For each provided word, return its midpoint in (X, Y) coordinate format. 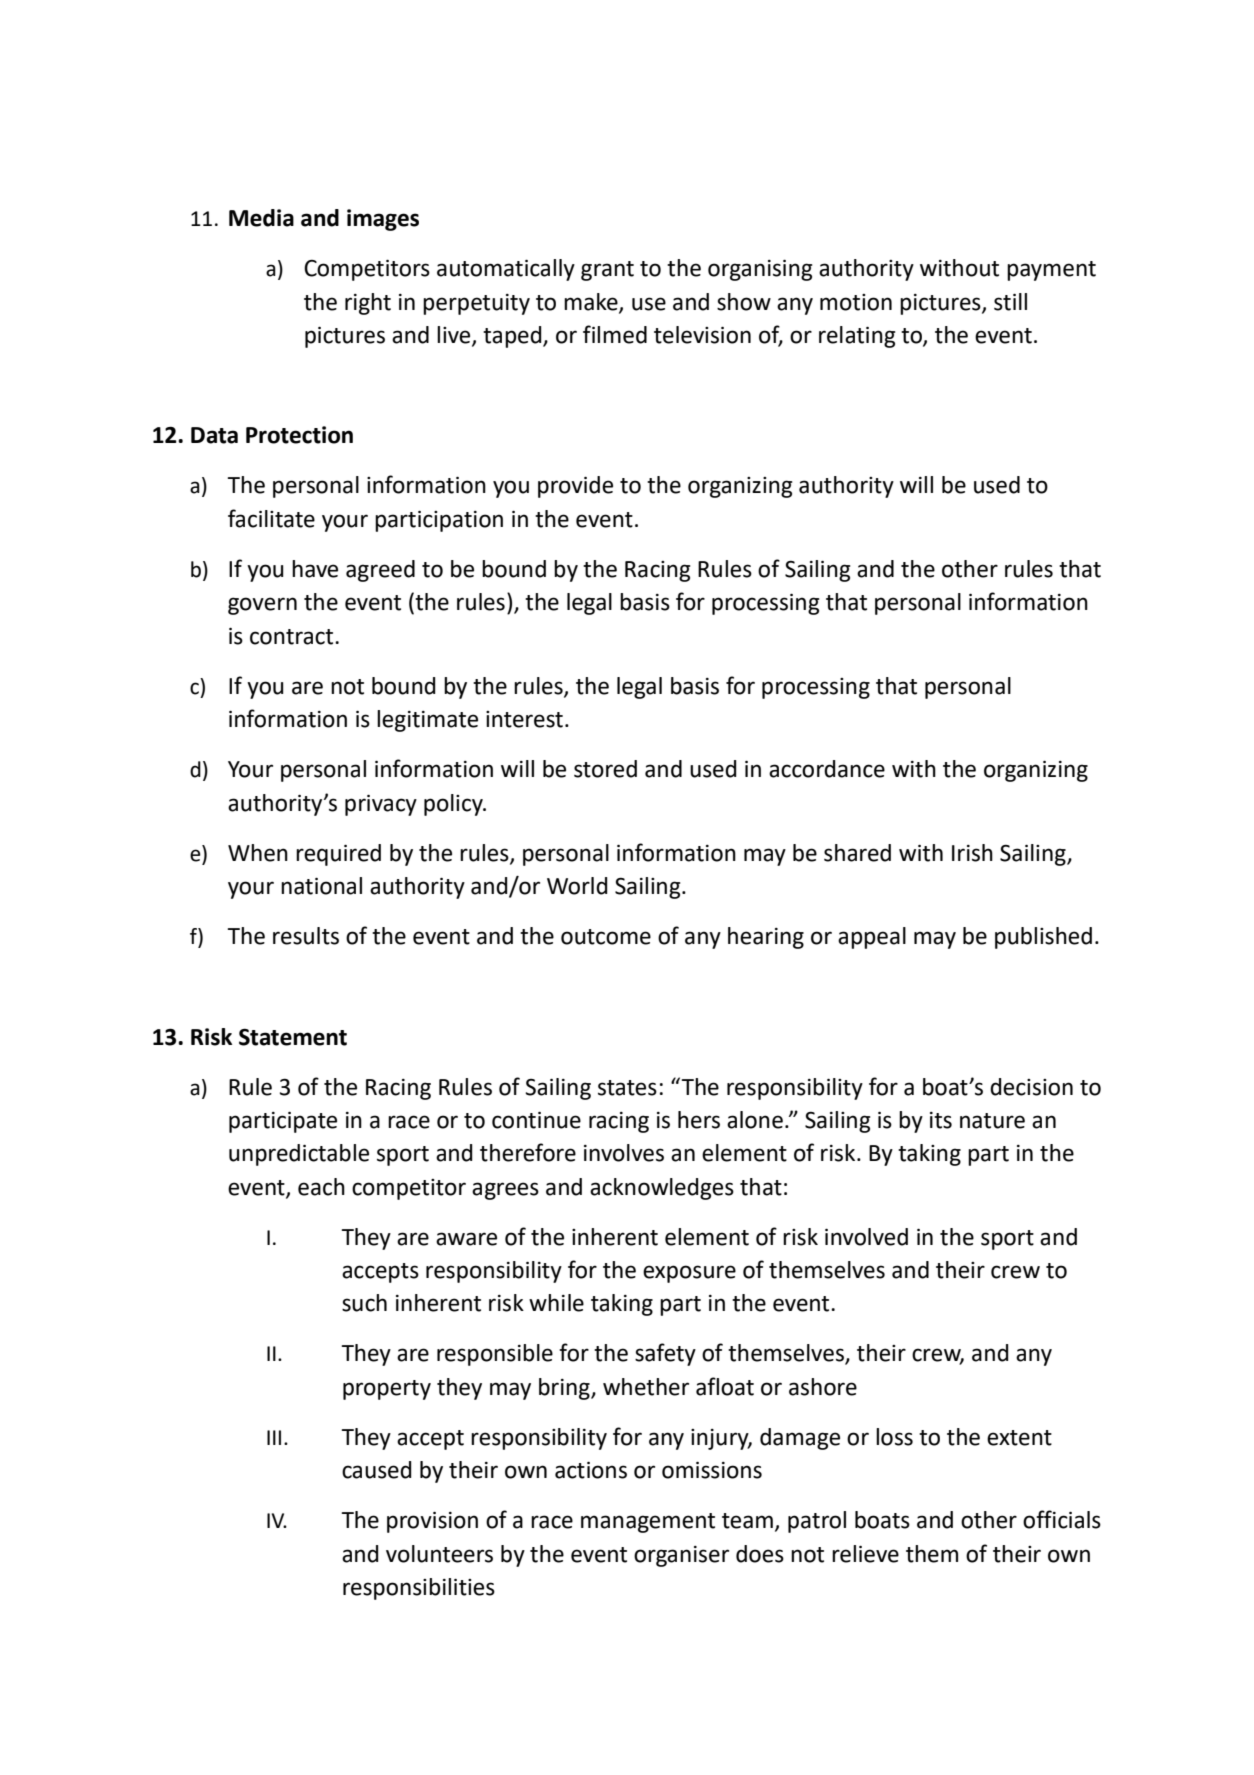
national (321, 886)
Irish (972, 853)
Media (261, 218)
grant (607, 271)
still (1010, 302)
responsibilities (419, 1589)
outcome (606, 937)
